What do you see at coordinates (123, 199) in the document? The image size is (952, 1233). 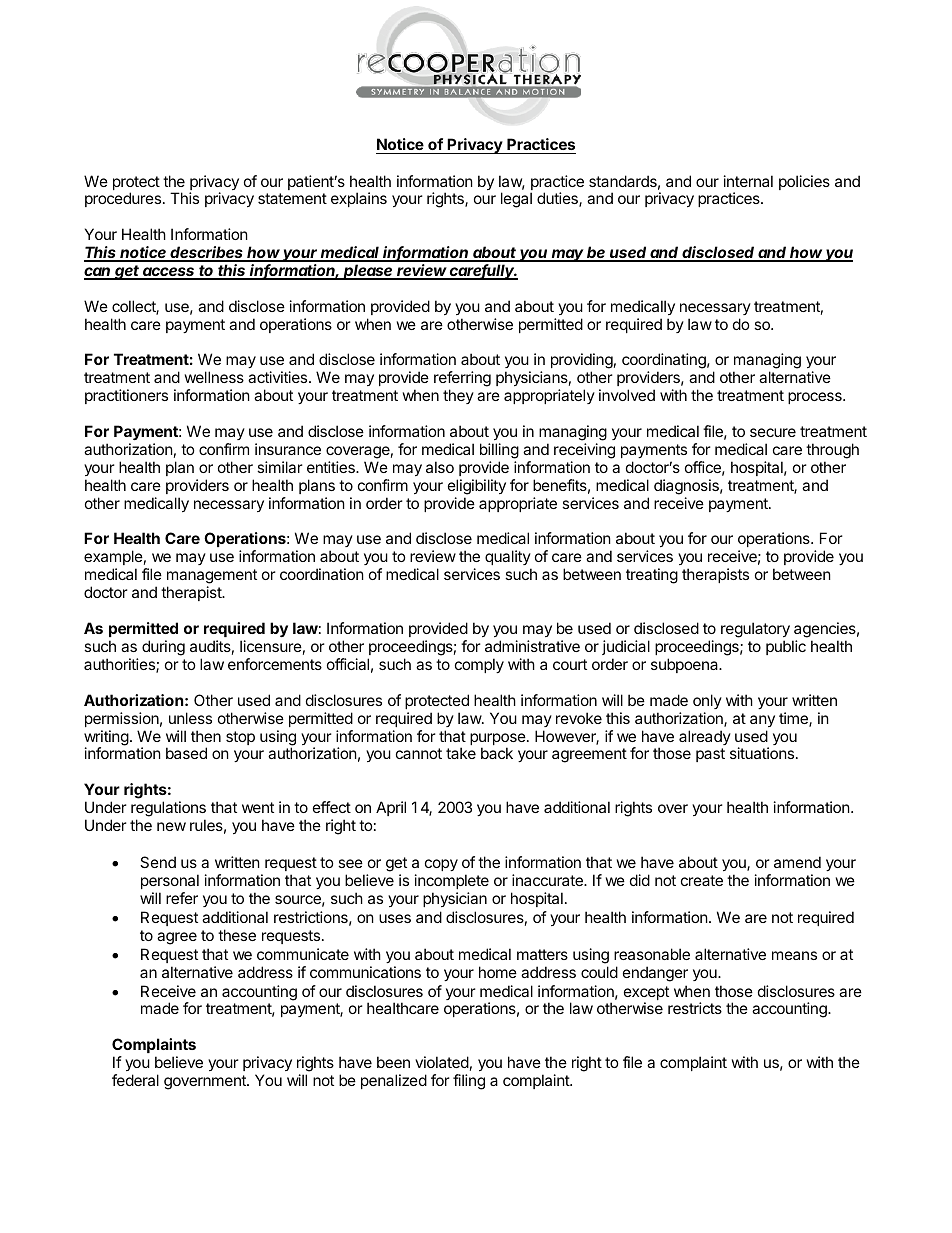 I see `procedures` at bounding box center [123, 199].
